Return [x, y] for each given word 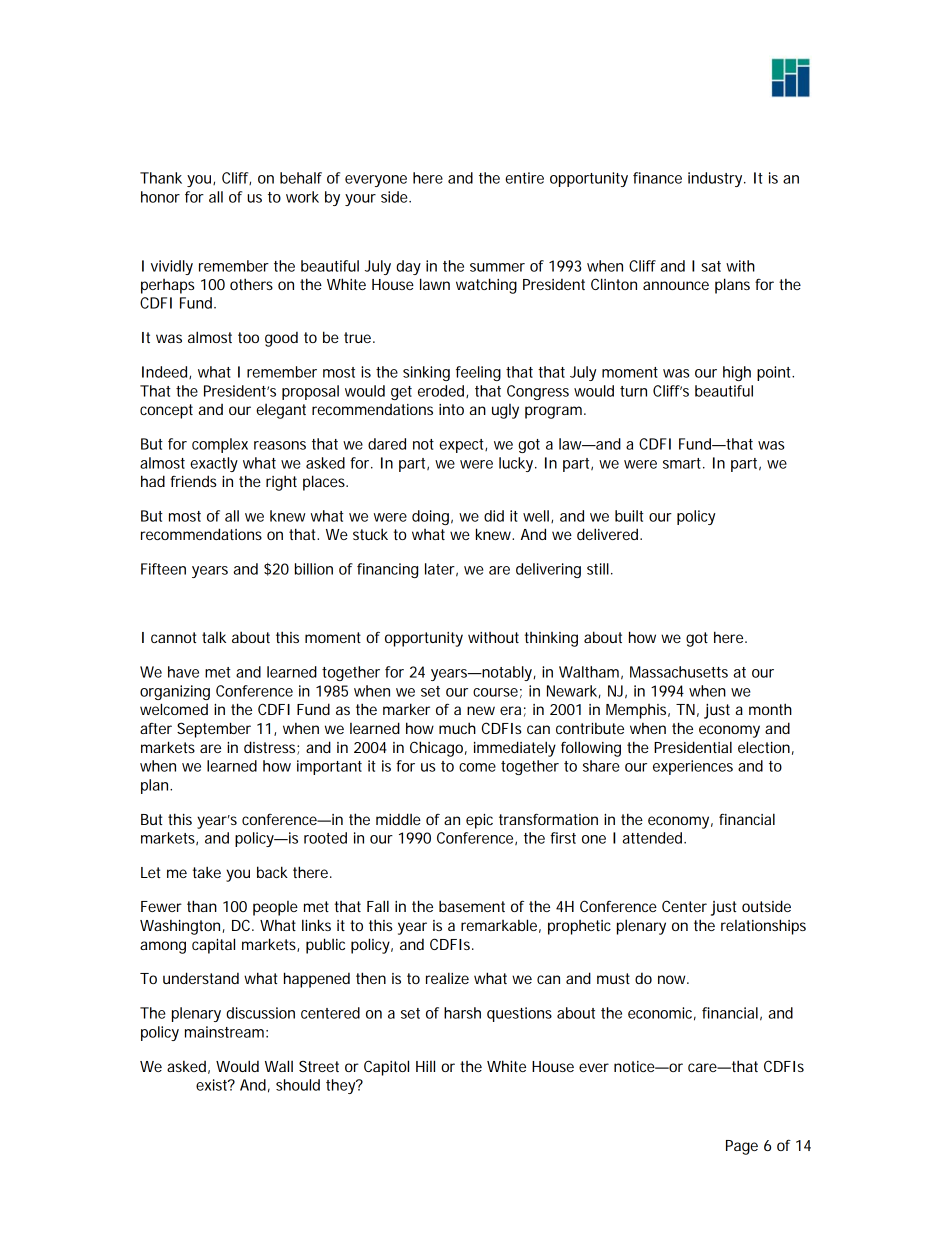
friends [193, 481]
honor [160, 197]
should [298, 1085]
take [207, 872]
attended [654, 838]
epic [479, 821]
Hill [425, 1066]
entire [524, 178]
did [494, 516]
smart [683, 463]
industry [717, 179]
